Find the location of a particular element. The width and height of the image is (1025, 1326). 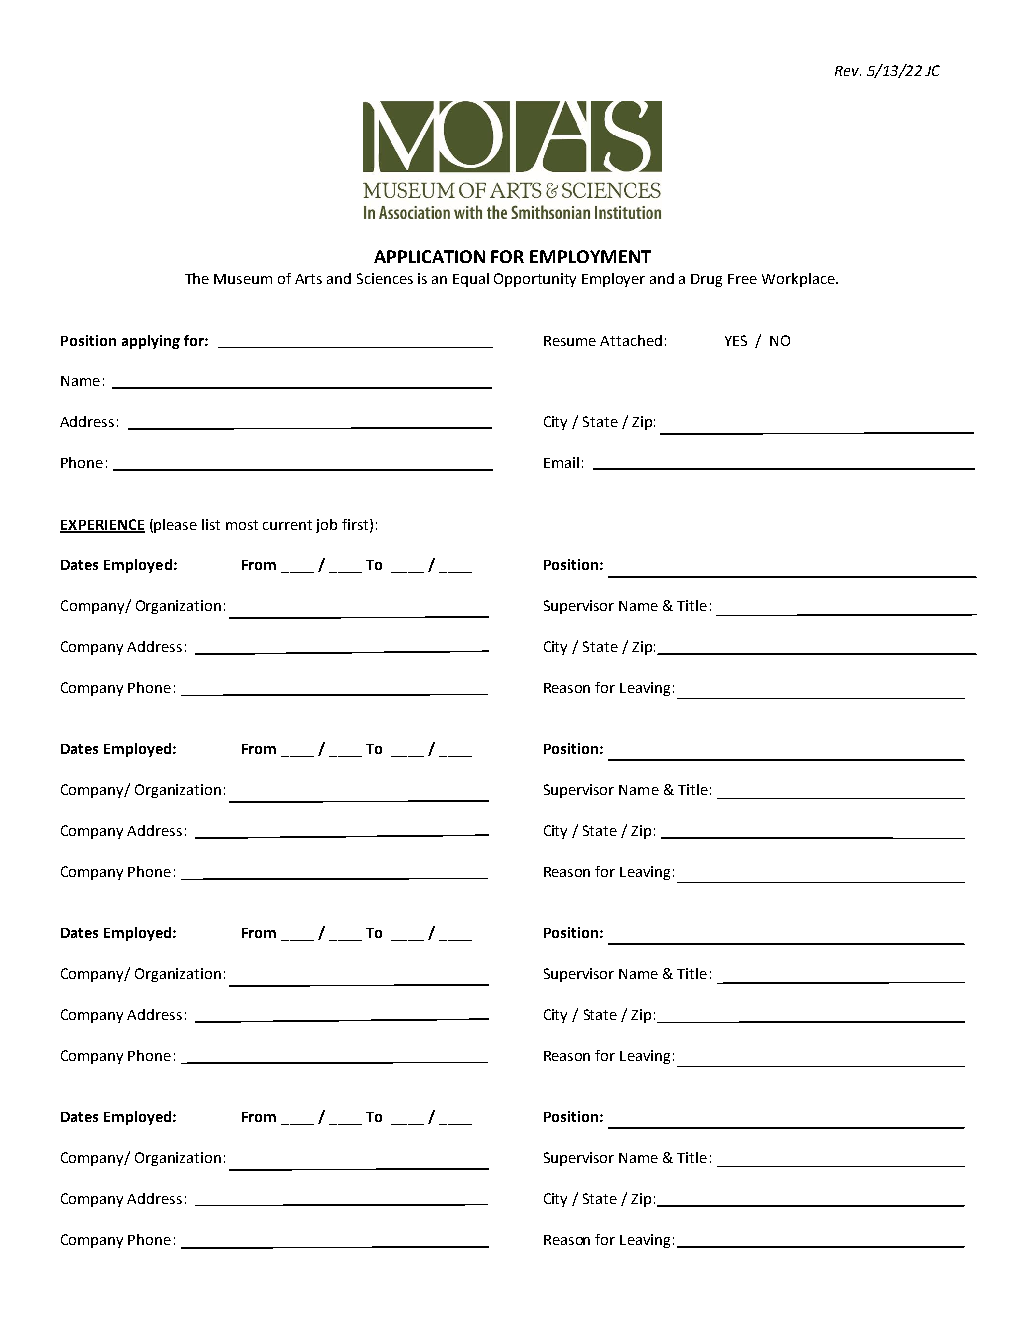

most is located at coordinates (242, 525).
